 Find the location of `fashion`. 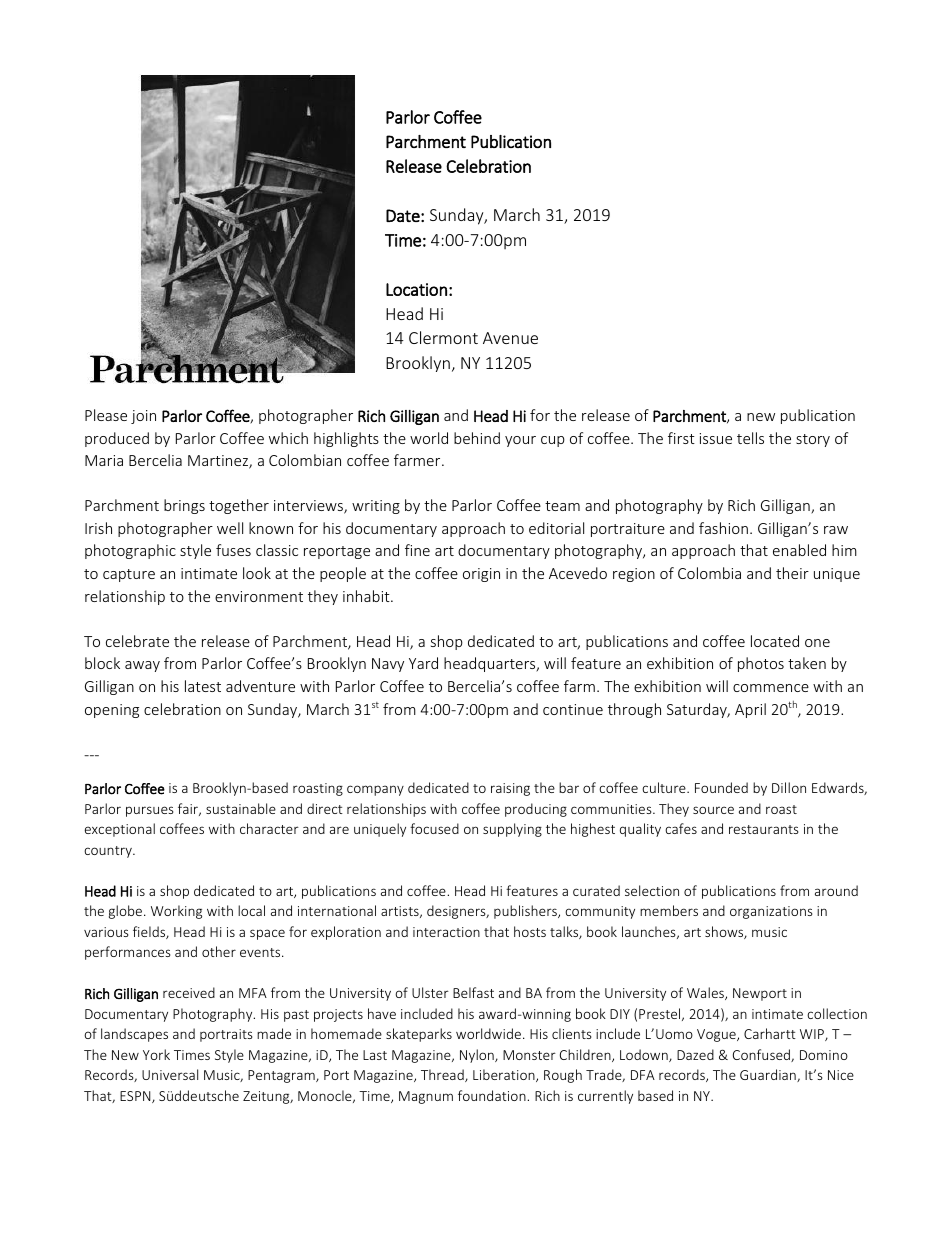

fashion is located at coordinates (723, 528).
